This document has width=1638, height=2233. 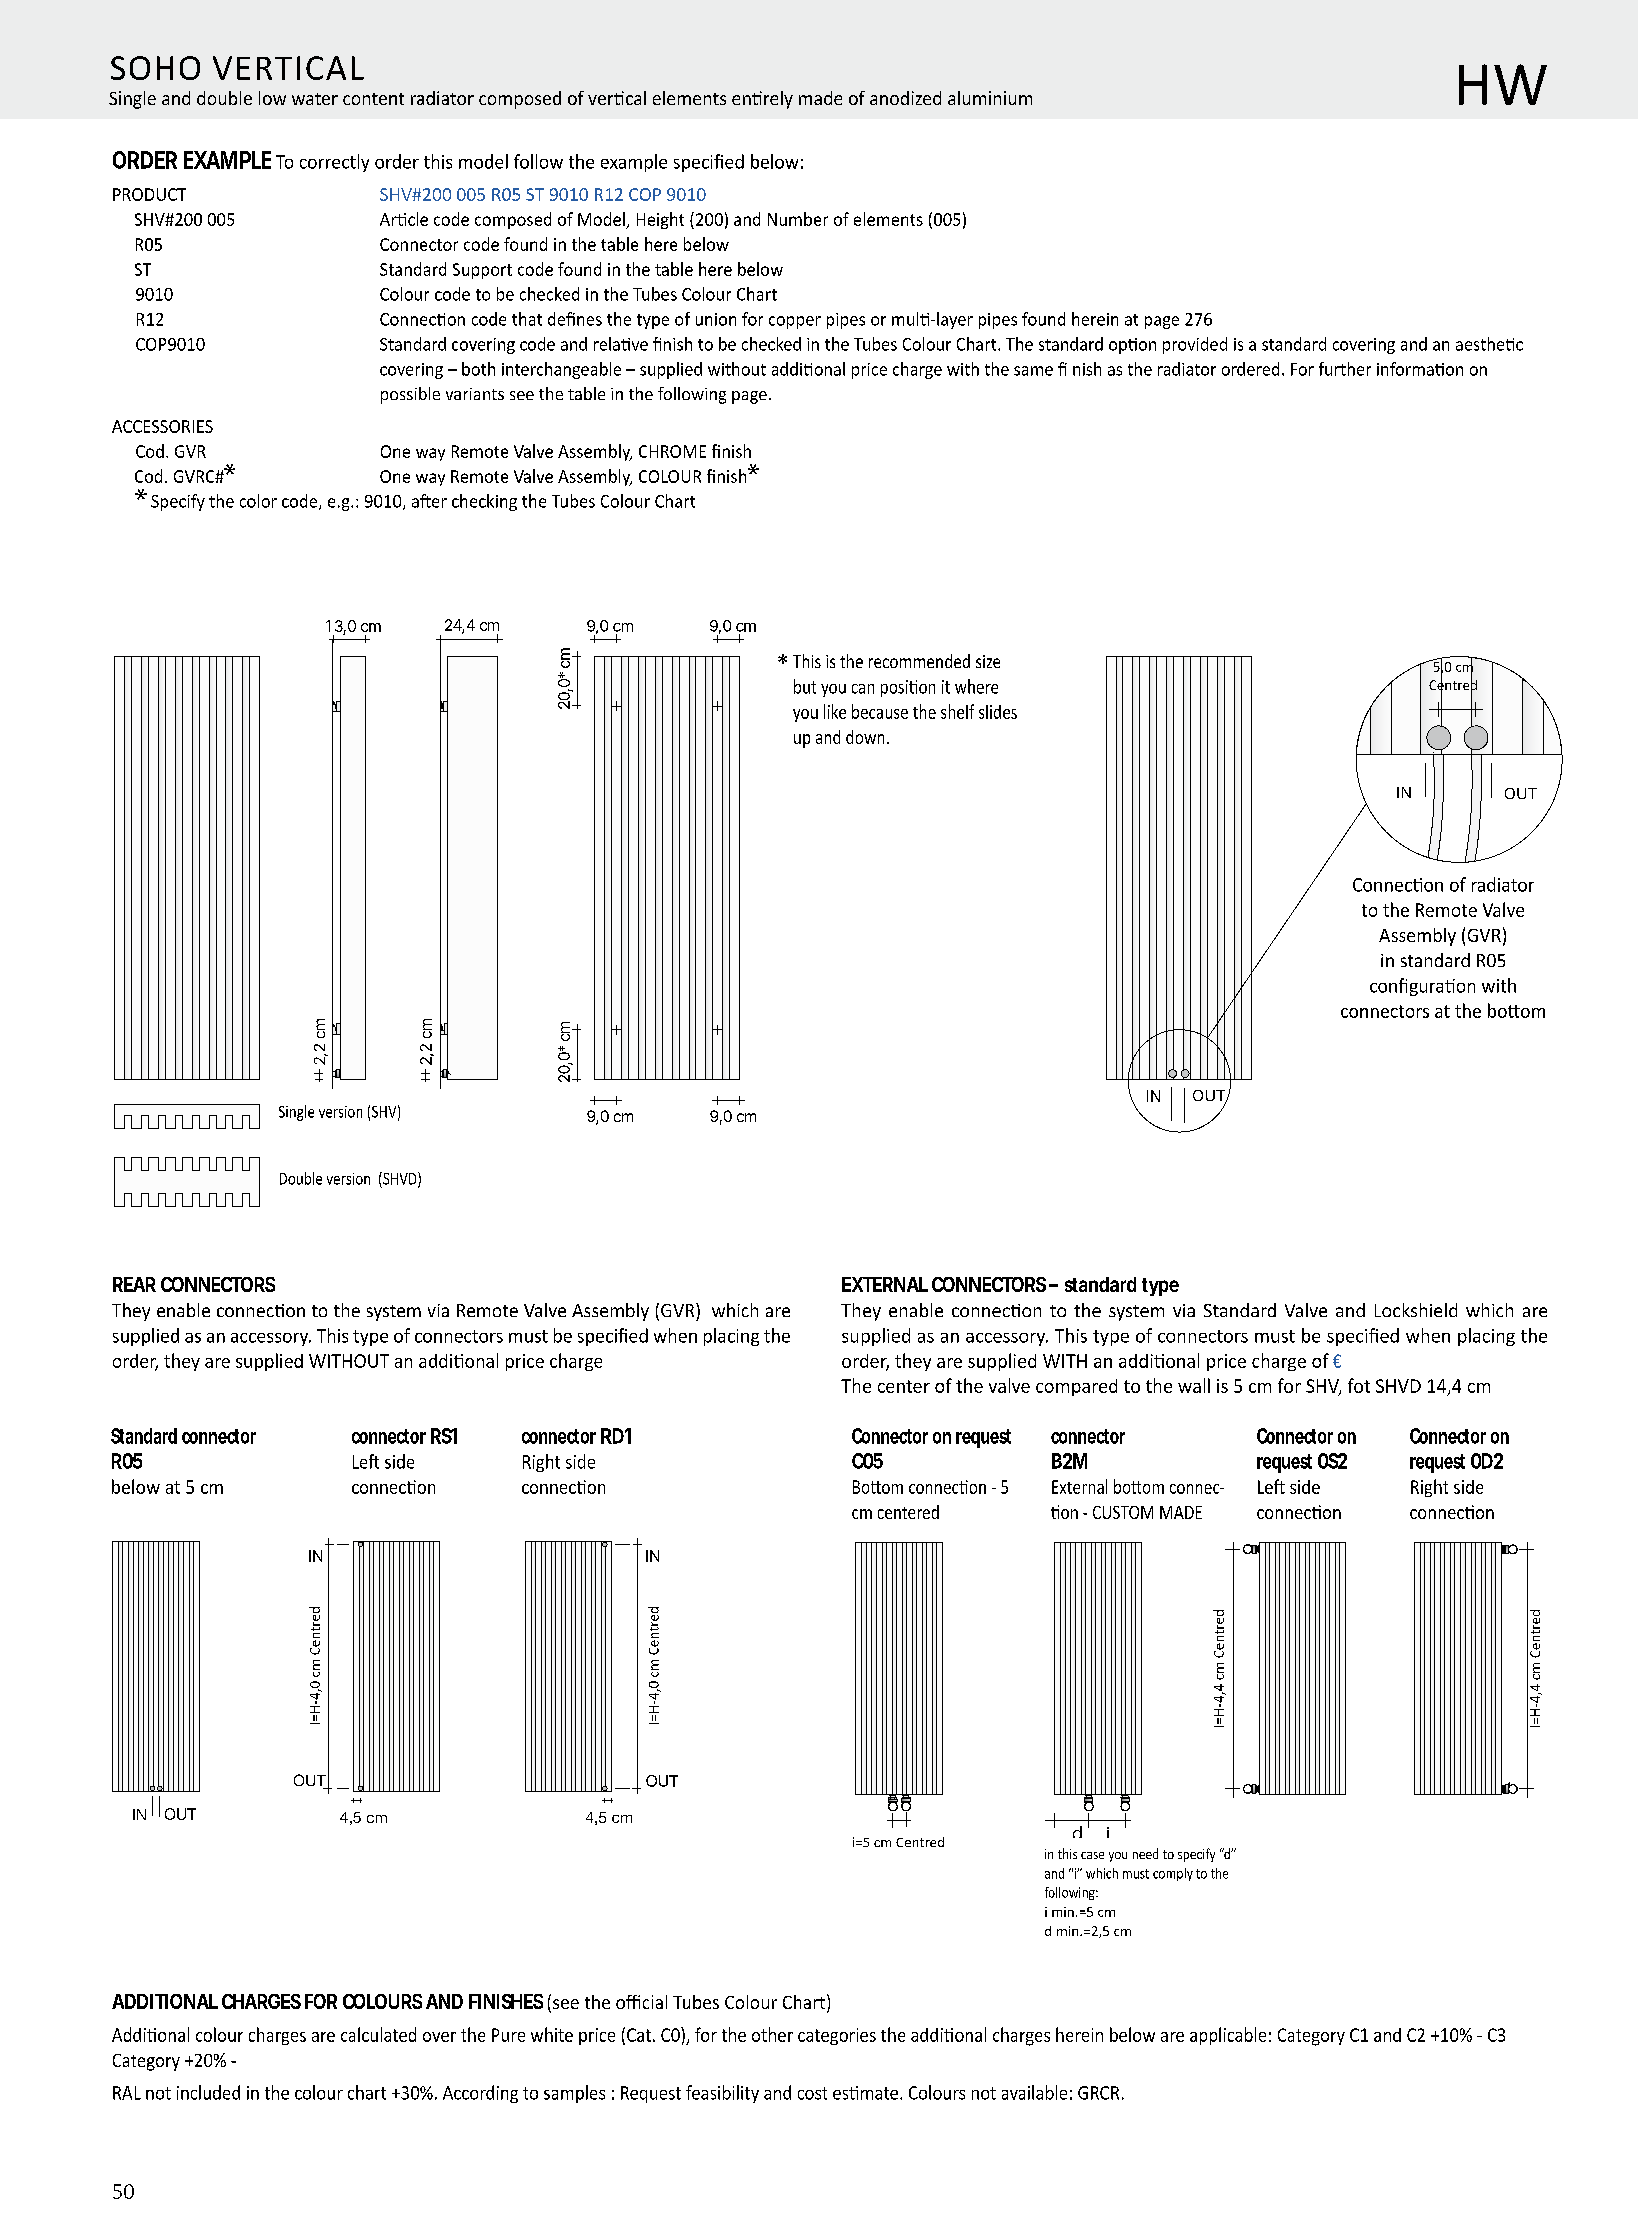 What do you see at coordinates (315, 99) in the document?
I see `water` at bounding box center [315, 99].
